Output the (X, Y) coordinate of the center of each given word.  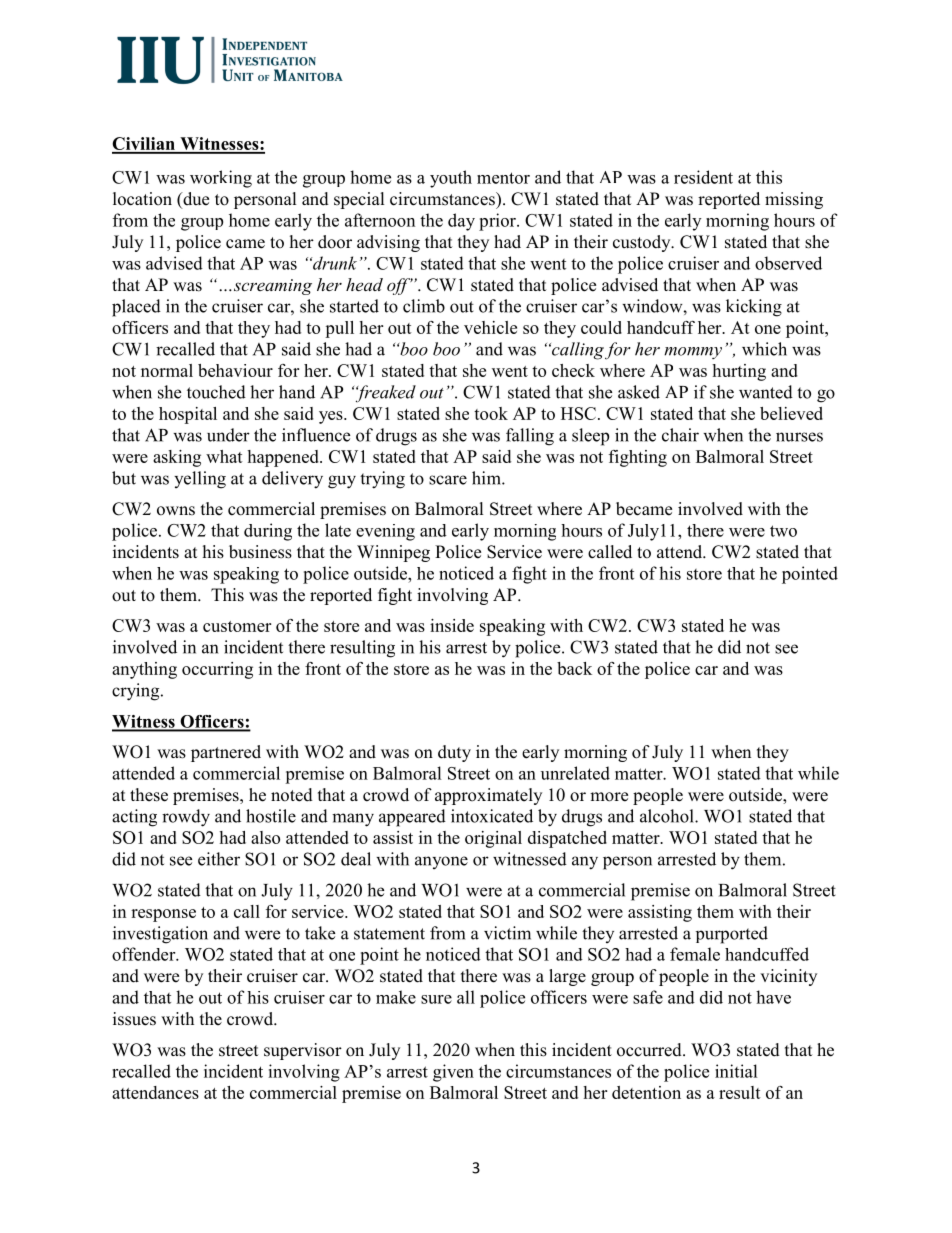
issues (134, 1019)
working (221, 179)
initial (736, 1071)
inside (452, 625)
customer (237, 626)
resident (703, 177)
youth (451, 179)
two (783, 531)
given (453, 1073)
